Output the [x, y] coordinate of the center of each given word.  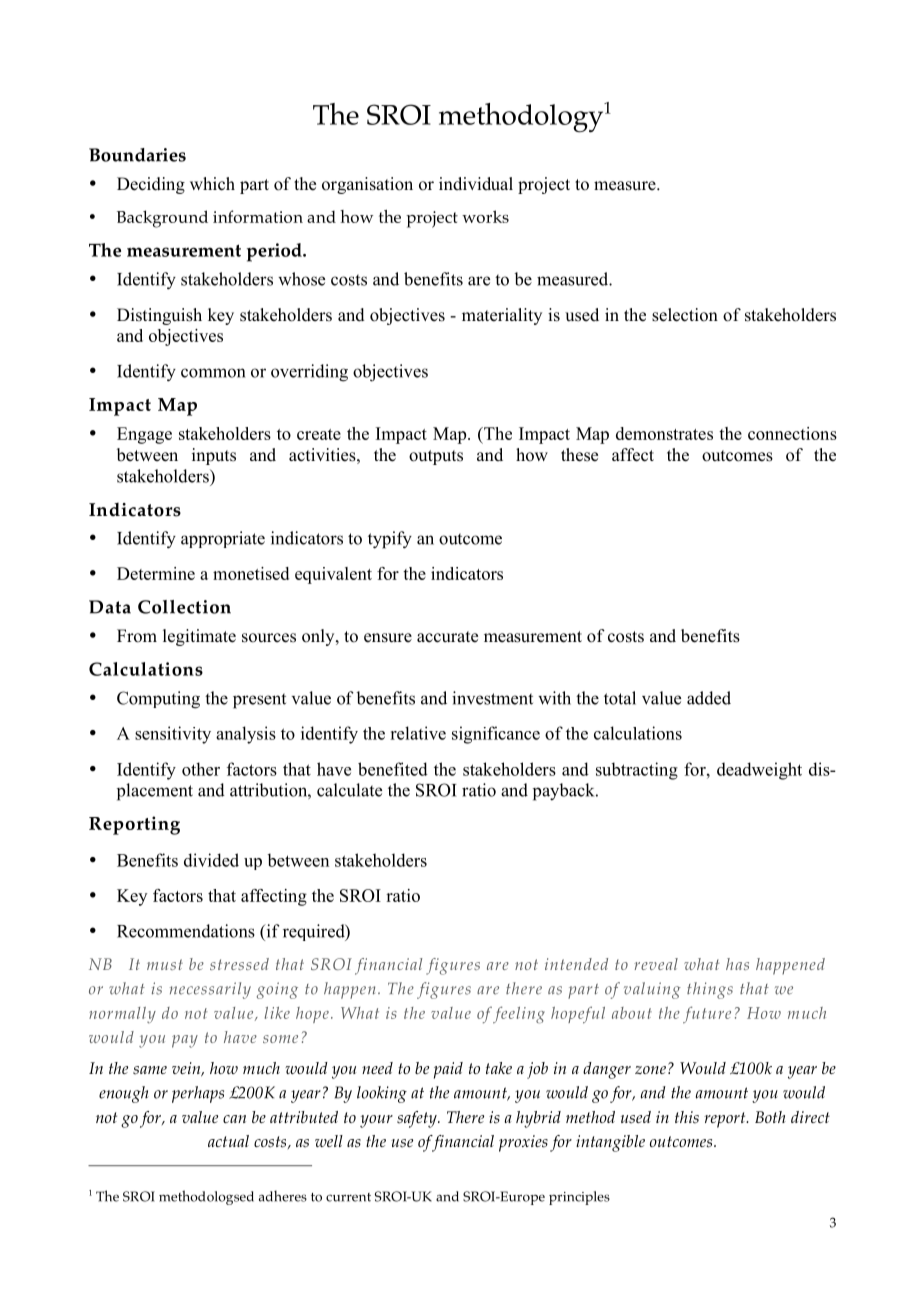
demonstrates [664, 433]
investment [492, 698]
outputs [436, 457]
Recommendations [186, 931]
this [687, 1117]
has [737, 964]
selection [685, 315]
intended [576, 964]
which [212, 184]
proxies [523, 1143]
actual [228, 1141]
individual [476, 184]
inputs [214, 456]
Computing [158, 700]
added [709, 698]
